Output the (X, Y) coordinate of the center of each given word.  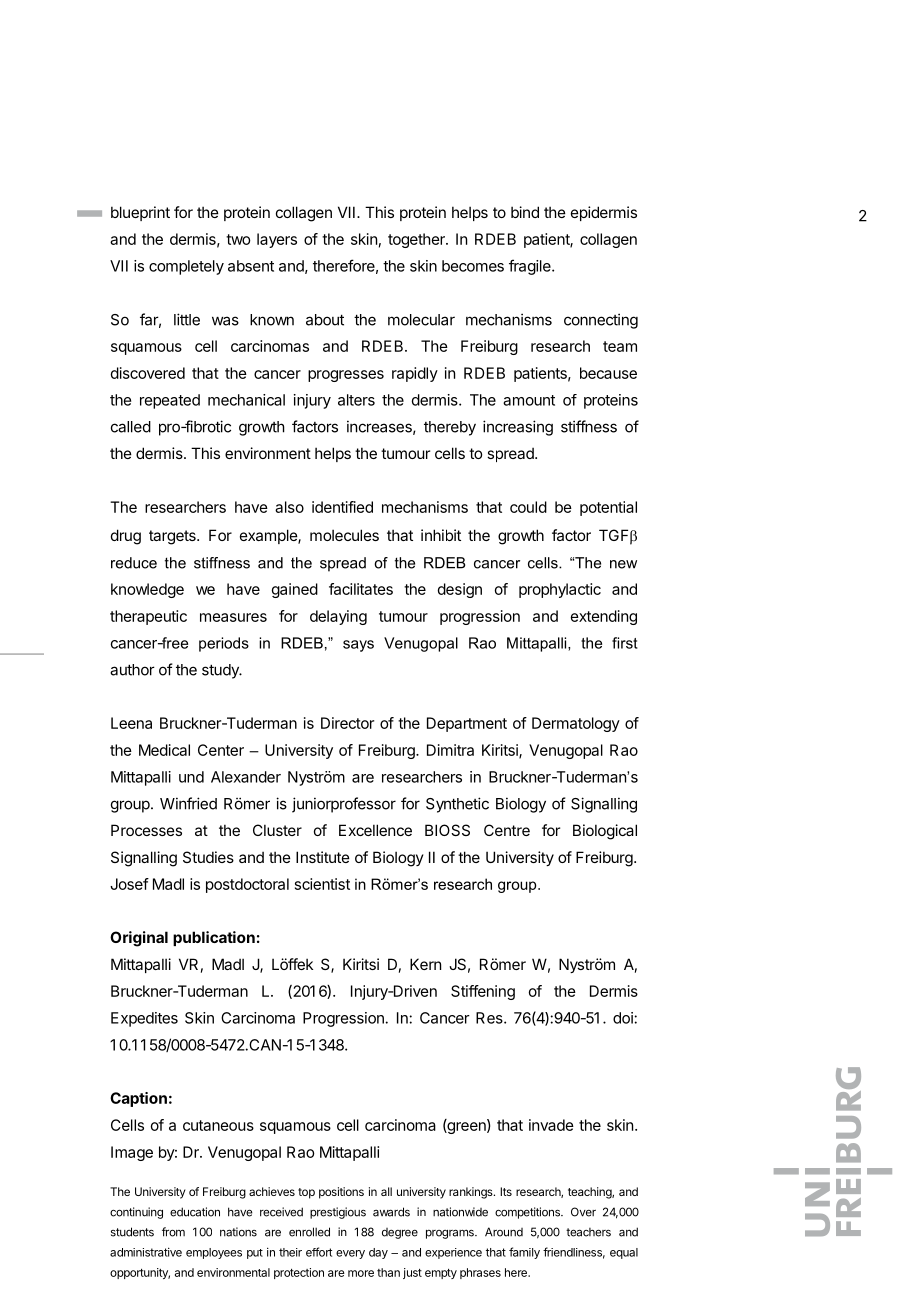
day (378, 1253)
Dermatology (576, 724)
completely (186, 267)
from (173, 1232)
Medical (164, 750)
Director (347, 723)
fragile (531, 267)
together (417, 240)
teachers (588, 1232)
